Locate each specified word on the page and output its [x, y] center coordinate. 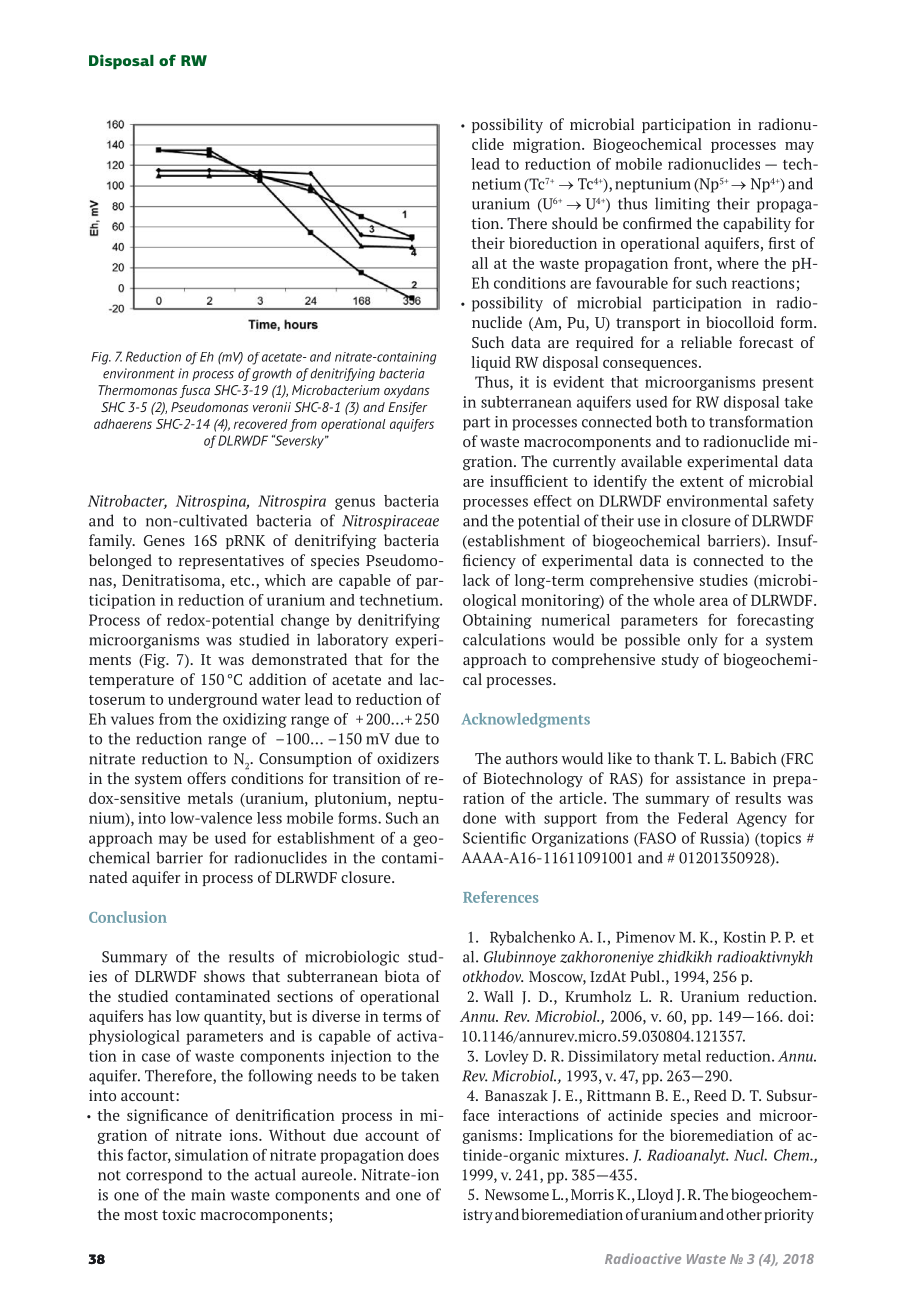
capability [757, 224]
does [423, 1155]
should [575, 223]
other [744, 1214]
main [208, 1195]
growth [272, 374]
